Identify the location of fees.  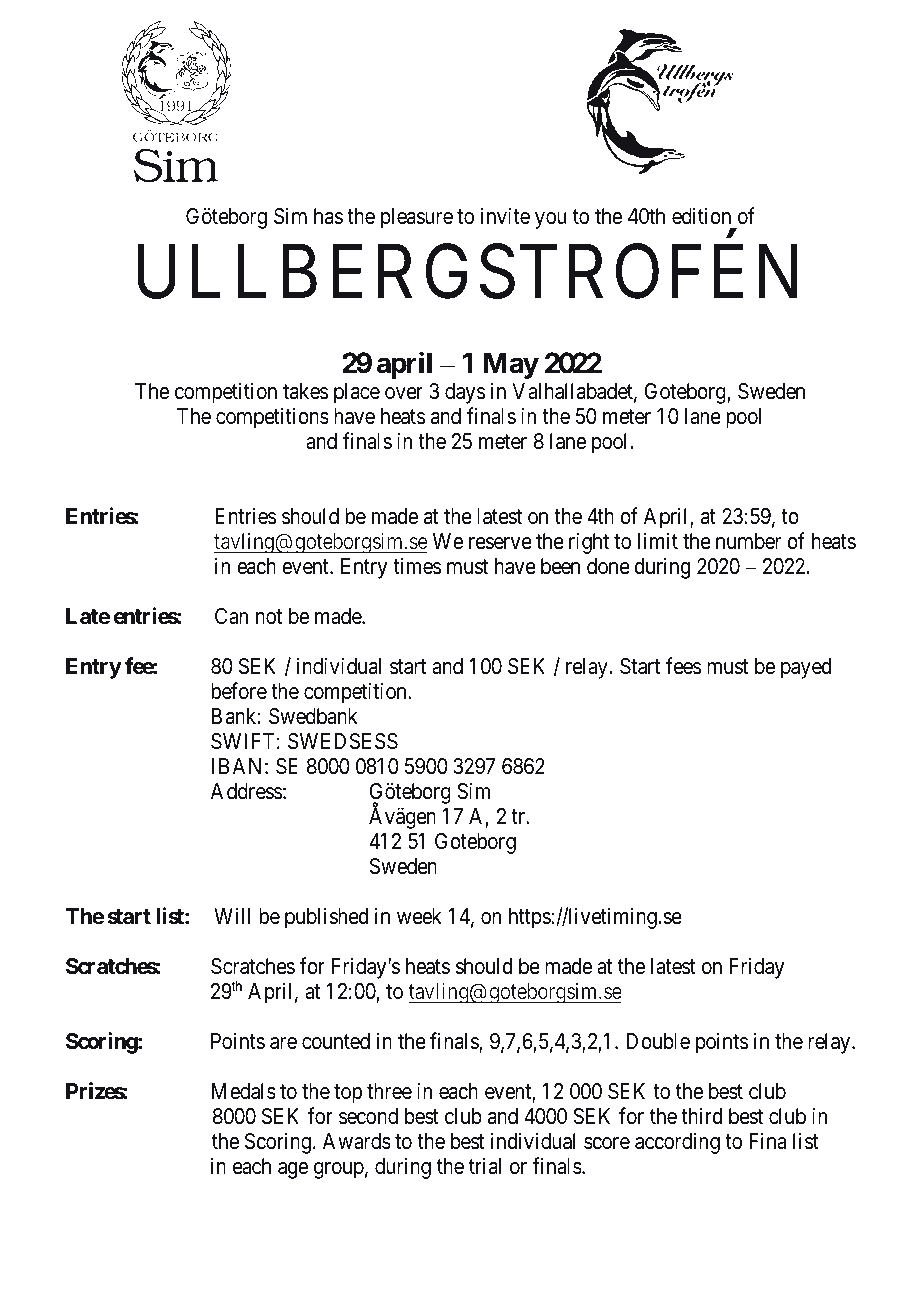
(684, 666).
